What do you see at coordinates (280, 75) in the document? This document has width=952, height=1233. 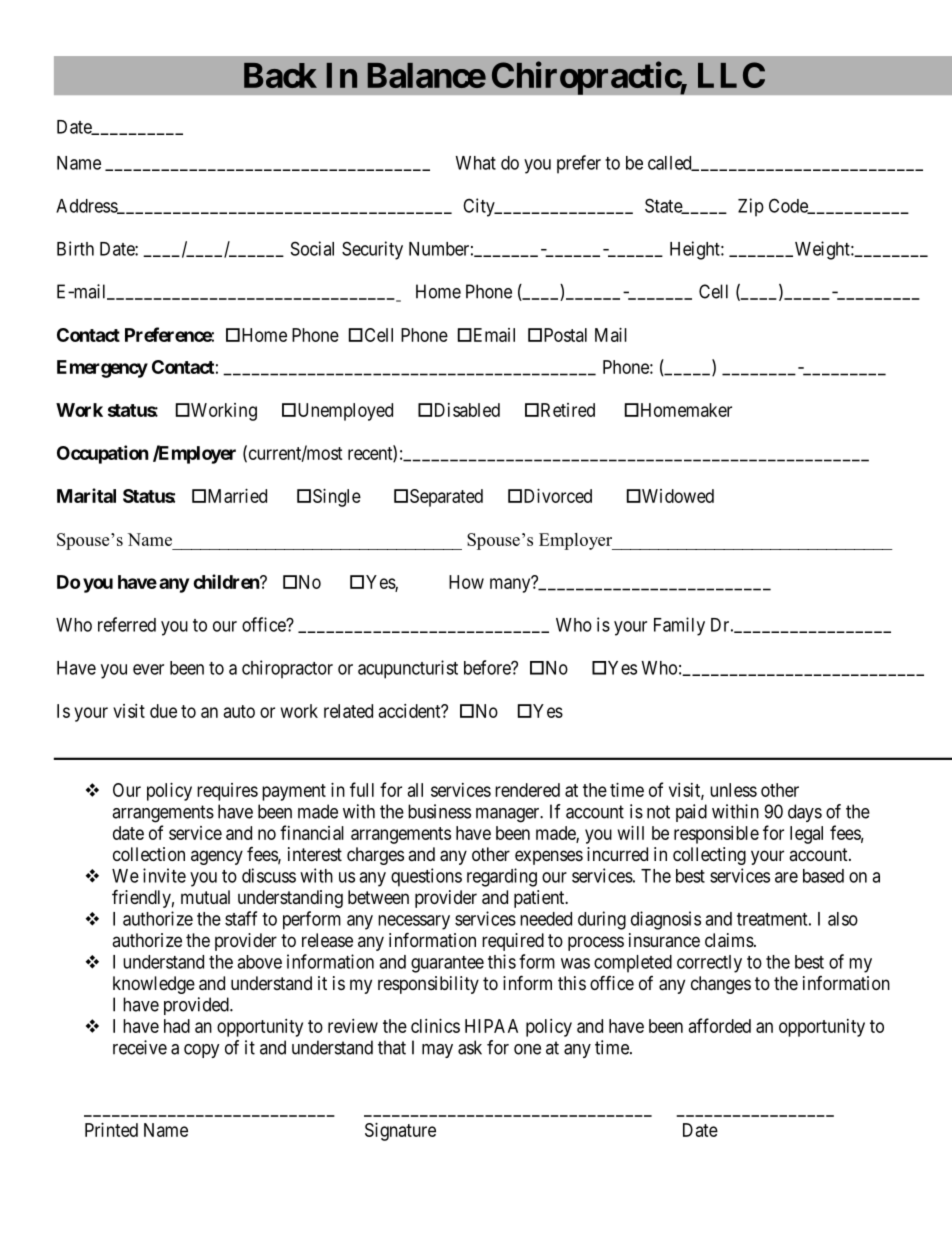 I see `Back` at bounding box center [280, 75].
